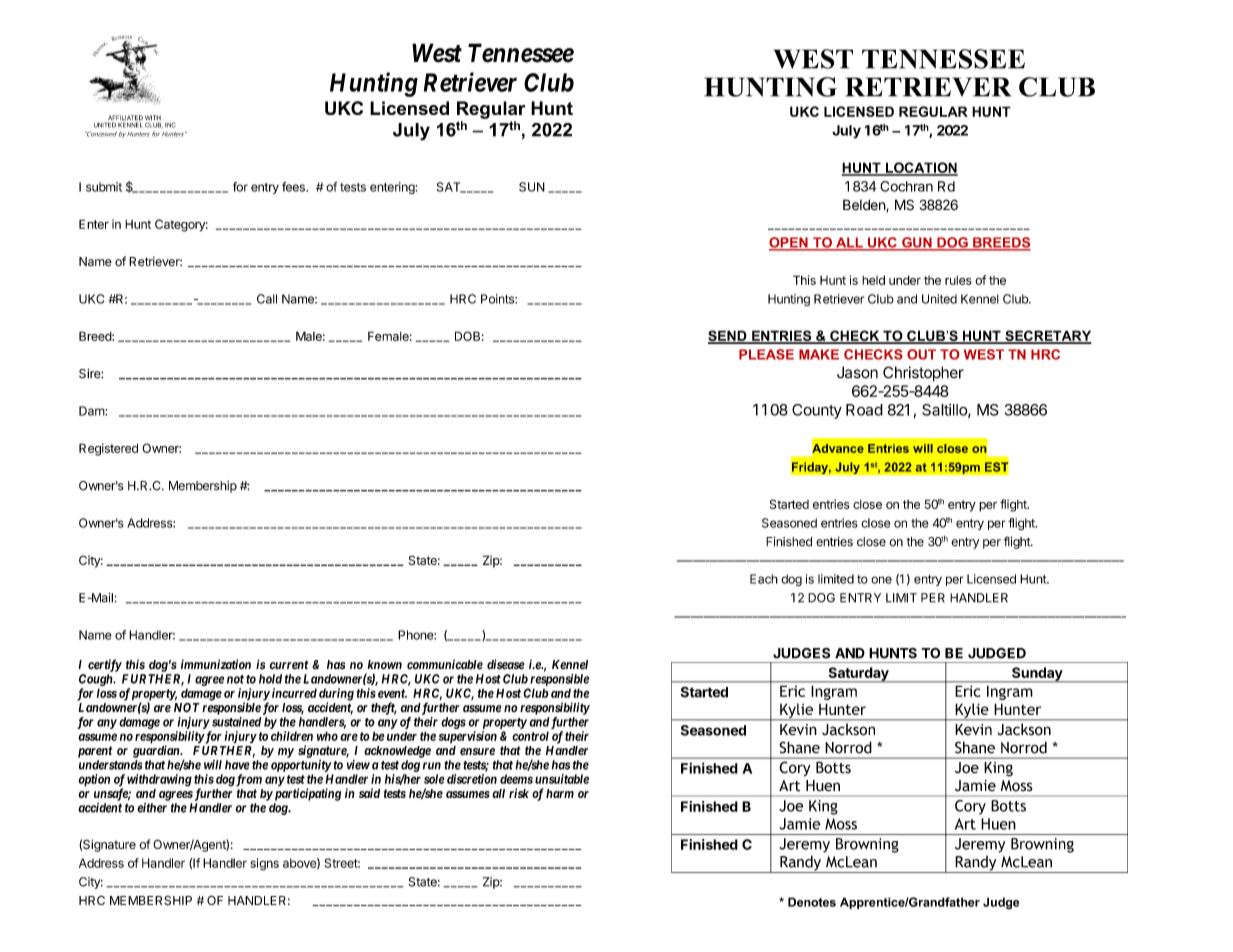 This page has height=952, width=1233. What do you see at coordinates (267, 299) in the page?
I see `Call` at bounding box center [267, 299].
